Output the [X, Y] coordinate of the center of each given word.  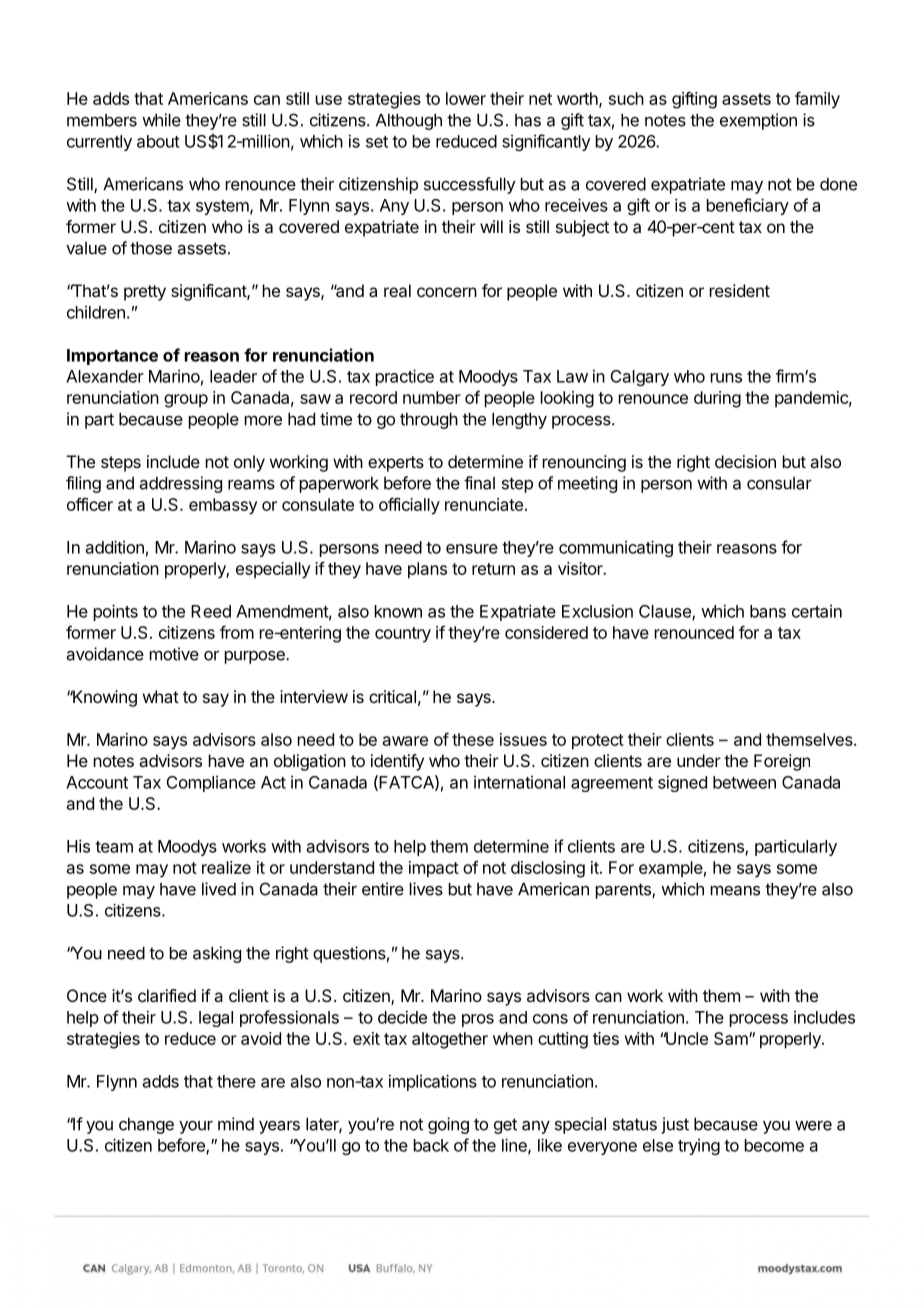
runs [726, 378]
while [161, 120]
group [186, 401]
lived [219, 889]
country [403, 635]
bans [768, 611]
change [146, 1126]
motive [174, 654]
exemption [758, 121]
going [448, 1125]
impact [434, 869]
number [432, 397]
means [735, 891]
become [774, 1145]
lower [466, 98]
